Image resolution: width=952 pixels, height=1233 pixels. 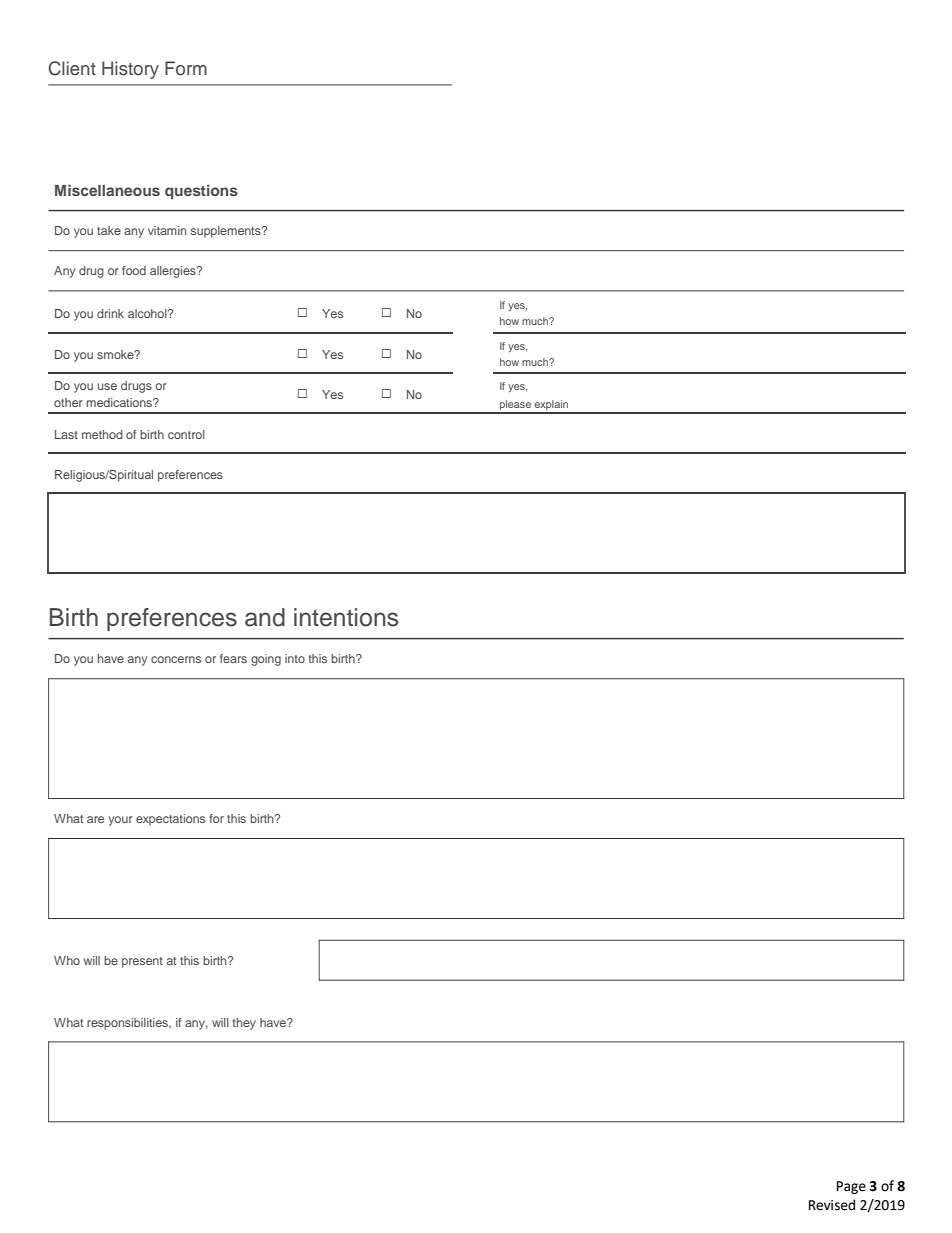 What do you see at coordinates (128, 1024) in the page?
I see `responsibilities` at bounding box center [128, 1024].
